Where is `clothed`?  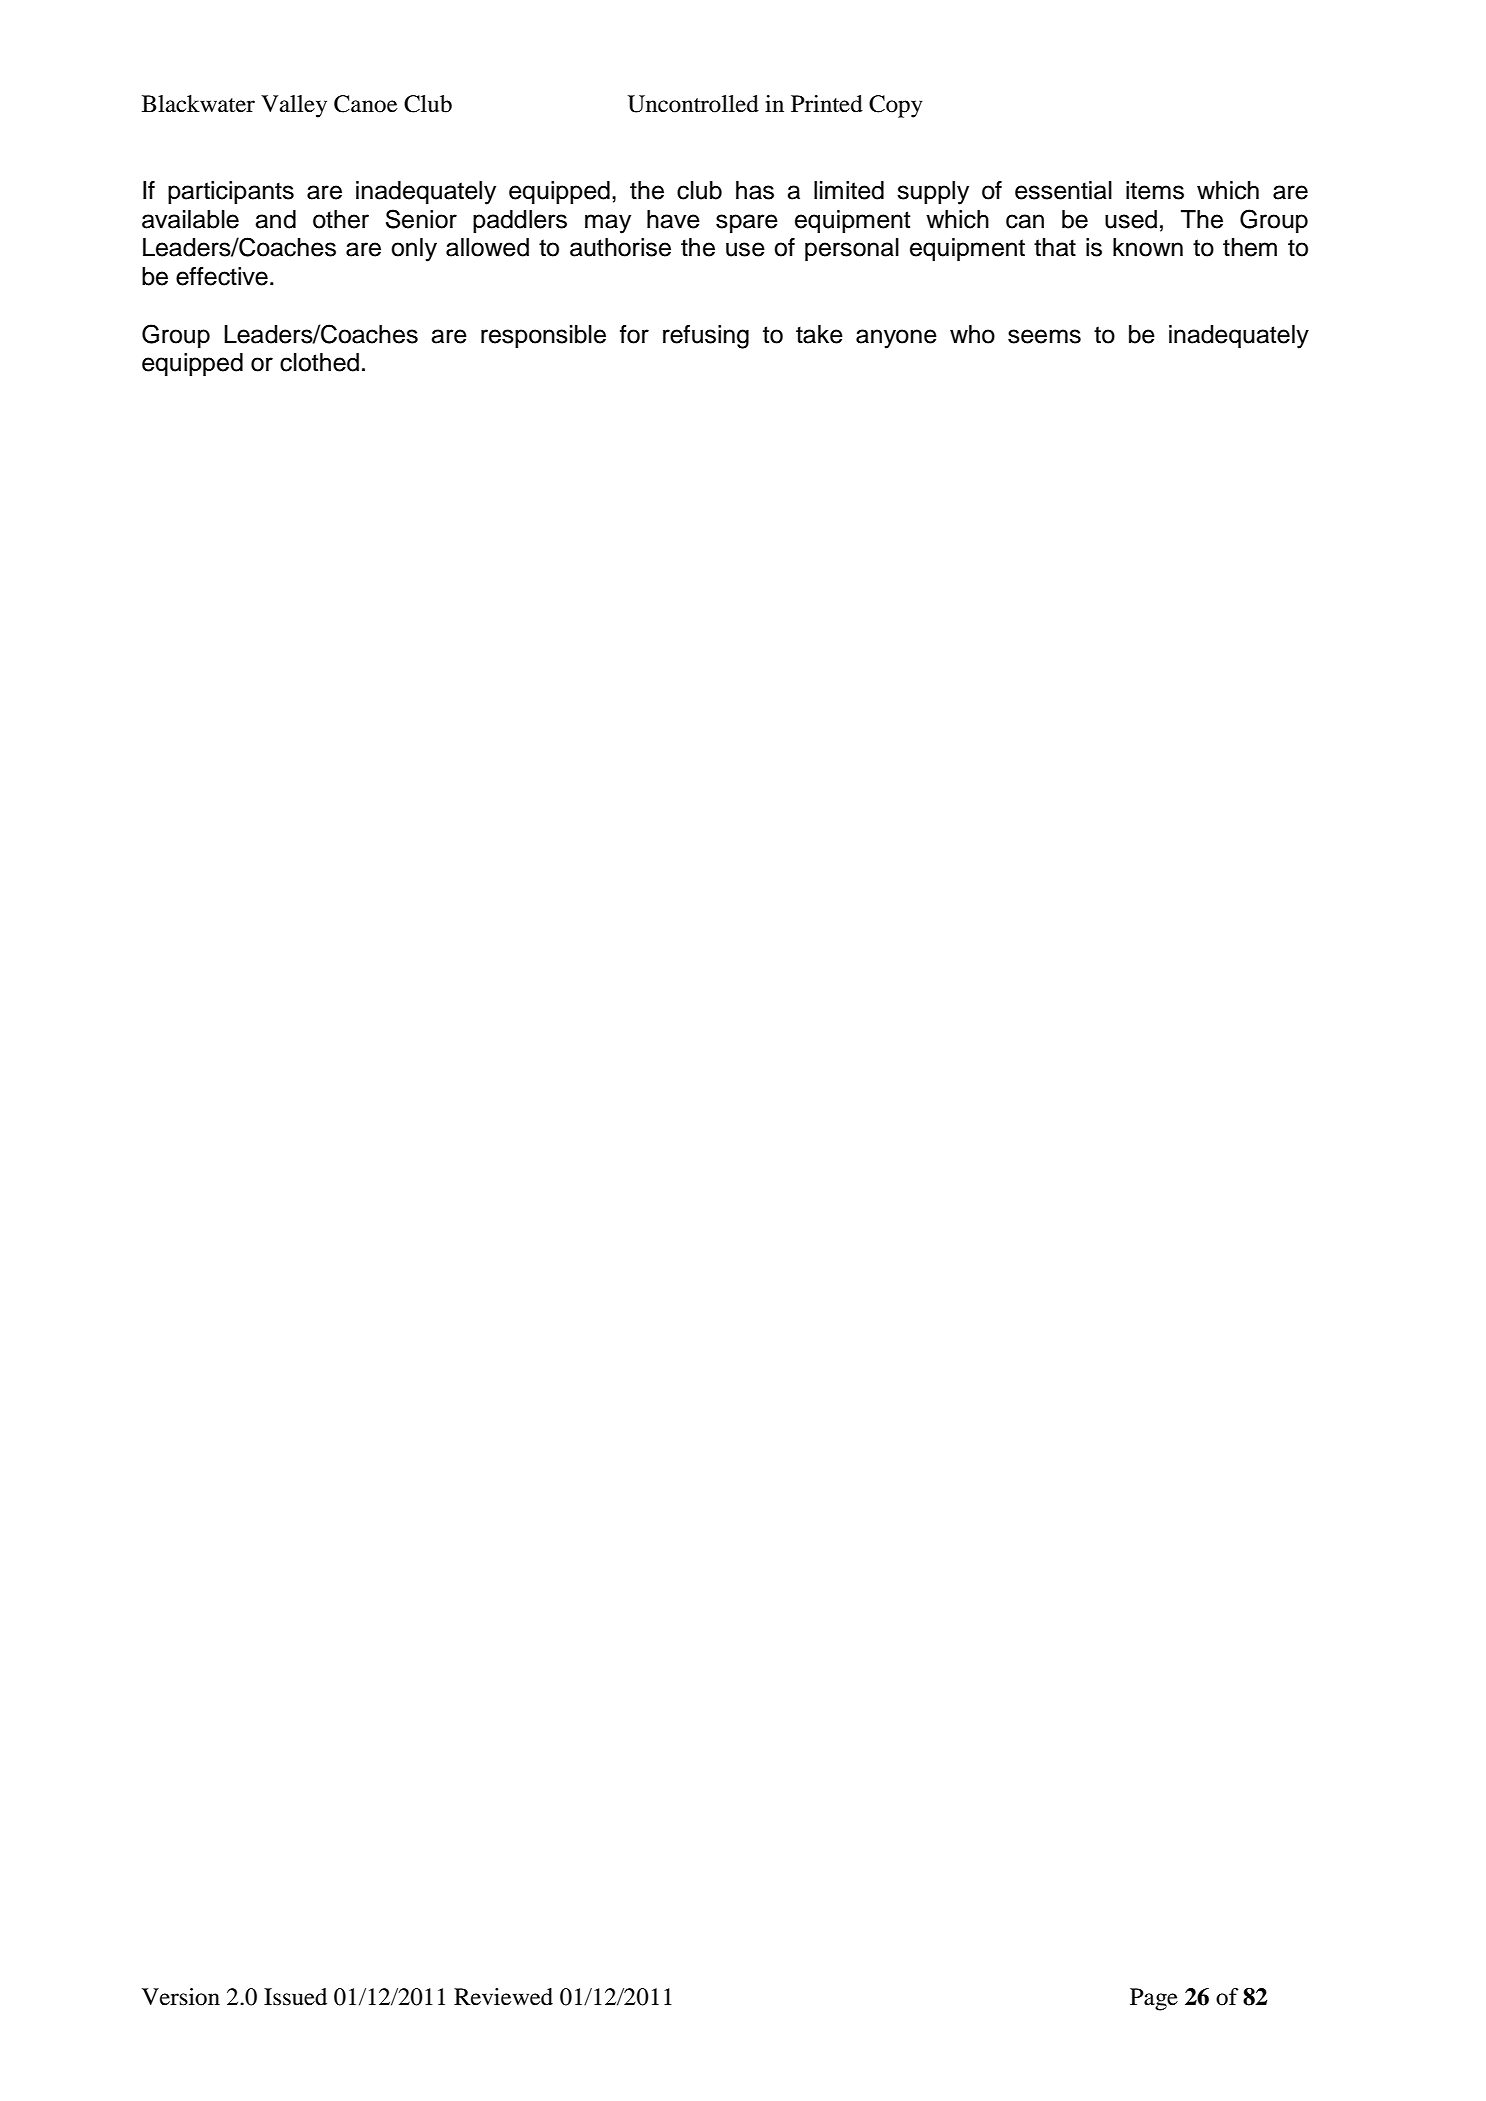
clothed is located at coordinates (319, 362).
